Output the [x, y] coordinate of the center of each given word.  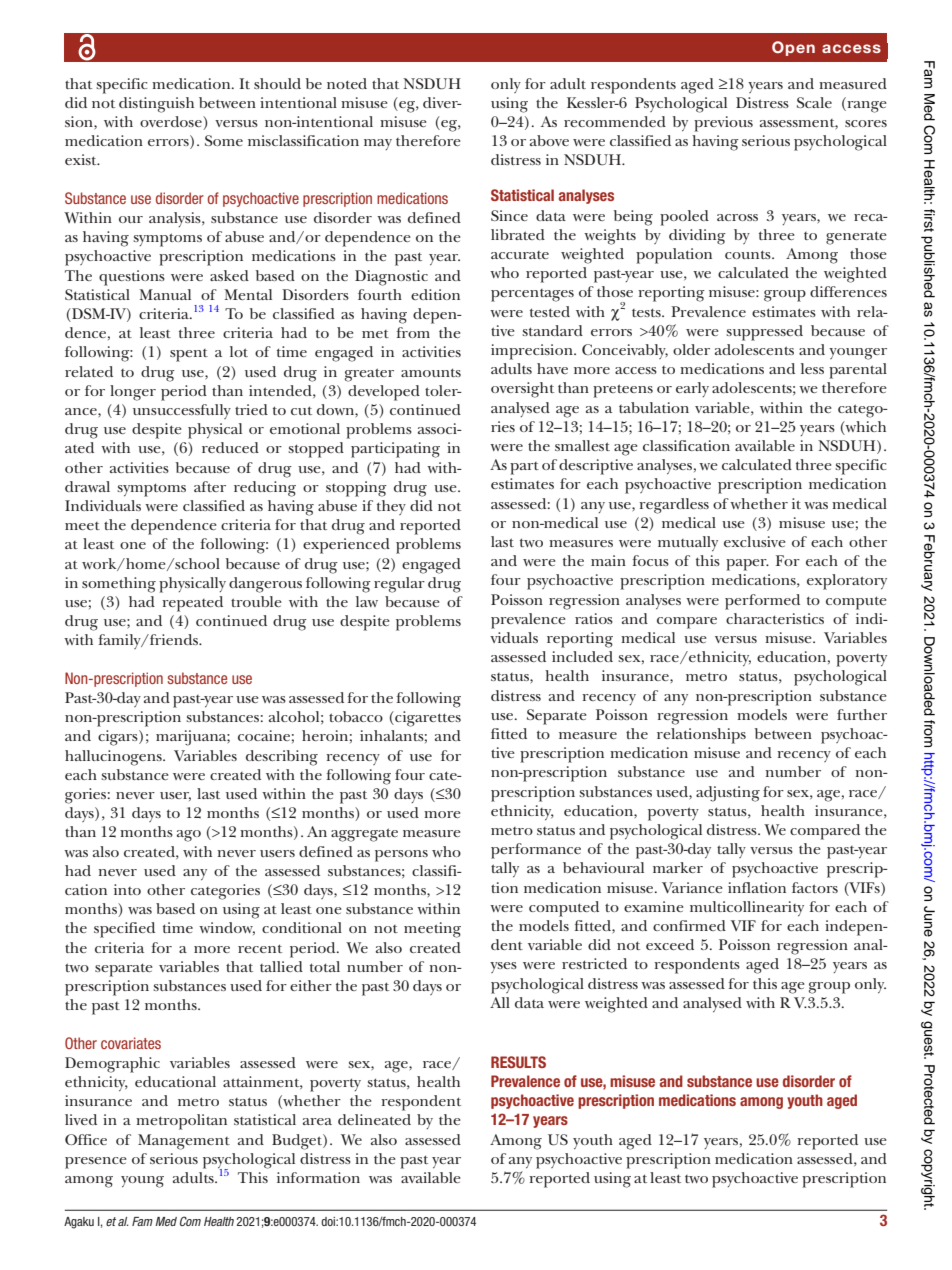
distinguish [156, 105]
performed [762, 602]
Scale [814, 102]
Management [184, 1142]
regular [399, 585]
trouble [256, 601]
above [549, 140]
